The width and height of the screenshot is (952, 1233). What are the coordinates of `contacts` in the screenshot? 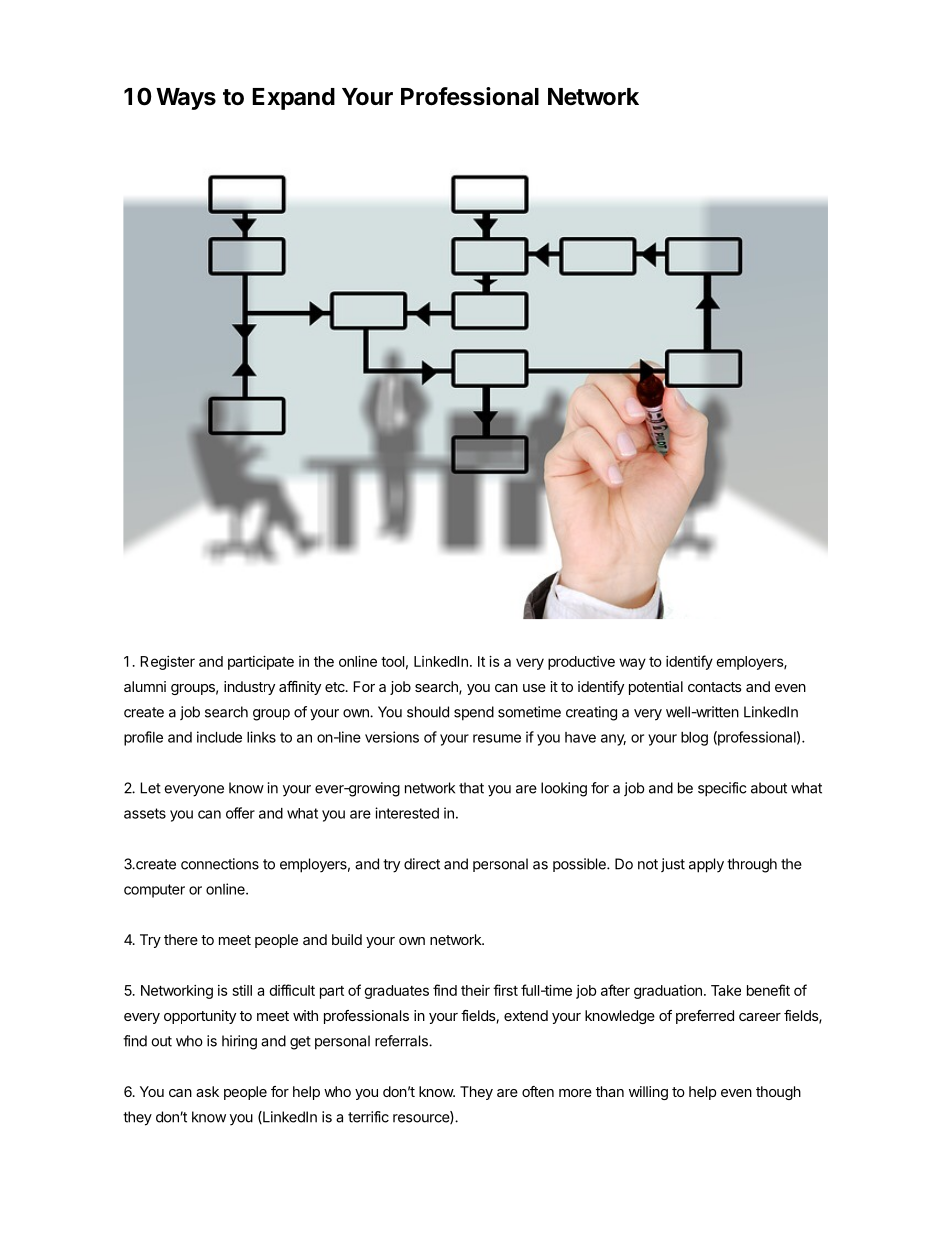 It's located at (715, 687).
